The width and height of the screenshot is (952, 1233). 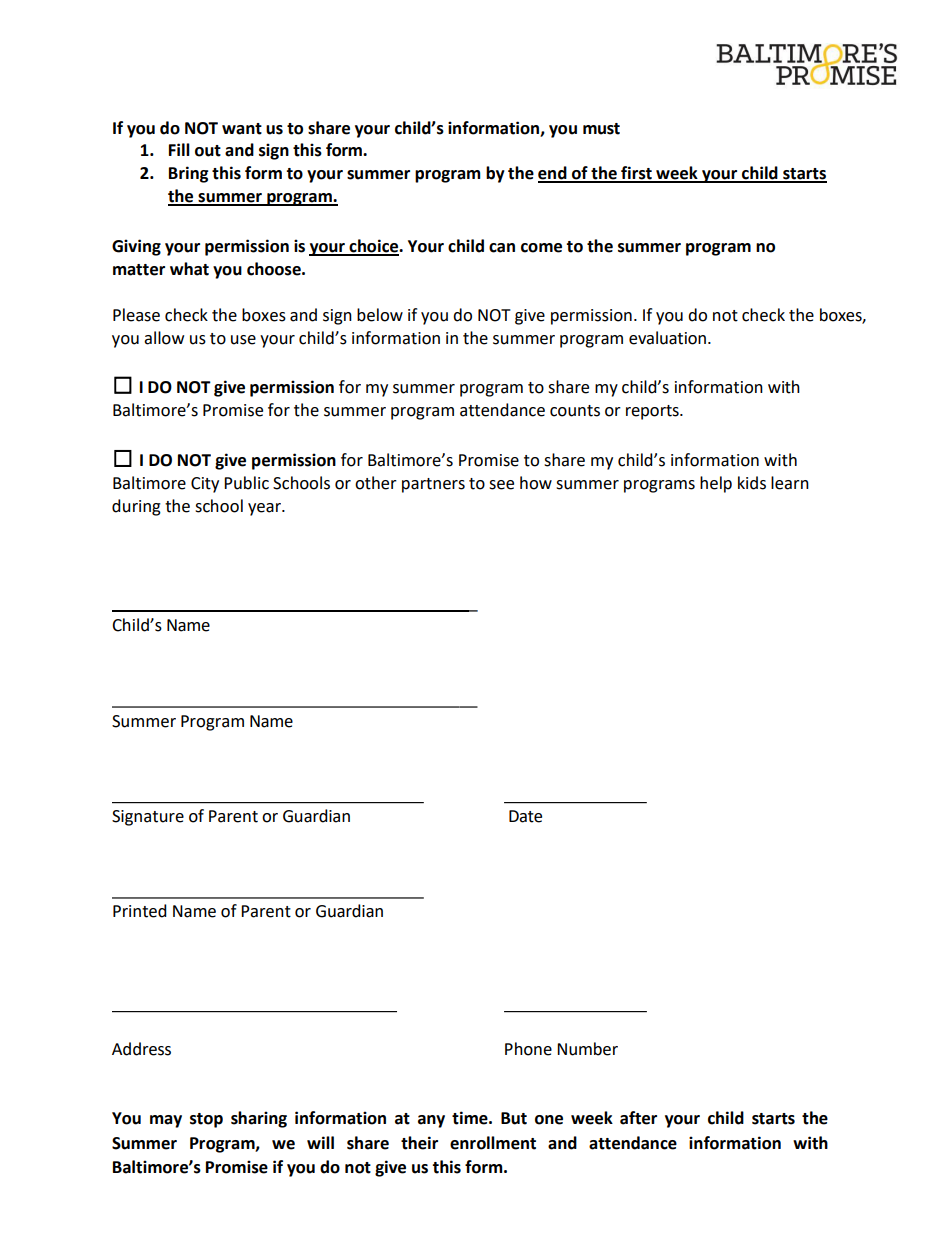 What do you see at coordinates (575, 411) in the screenshot?
I see `counts` at bounding box center [575, 411].
